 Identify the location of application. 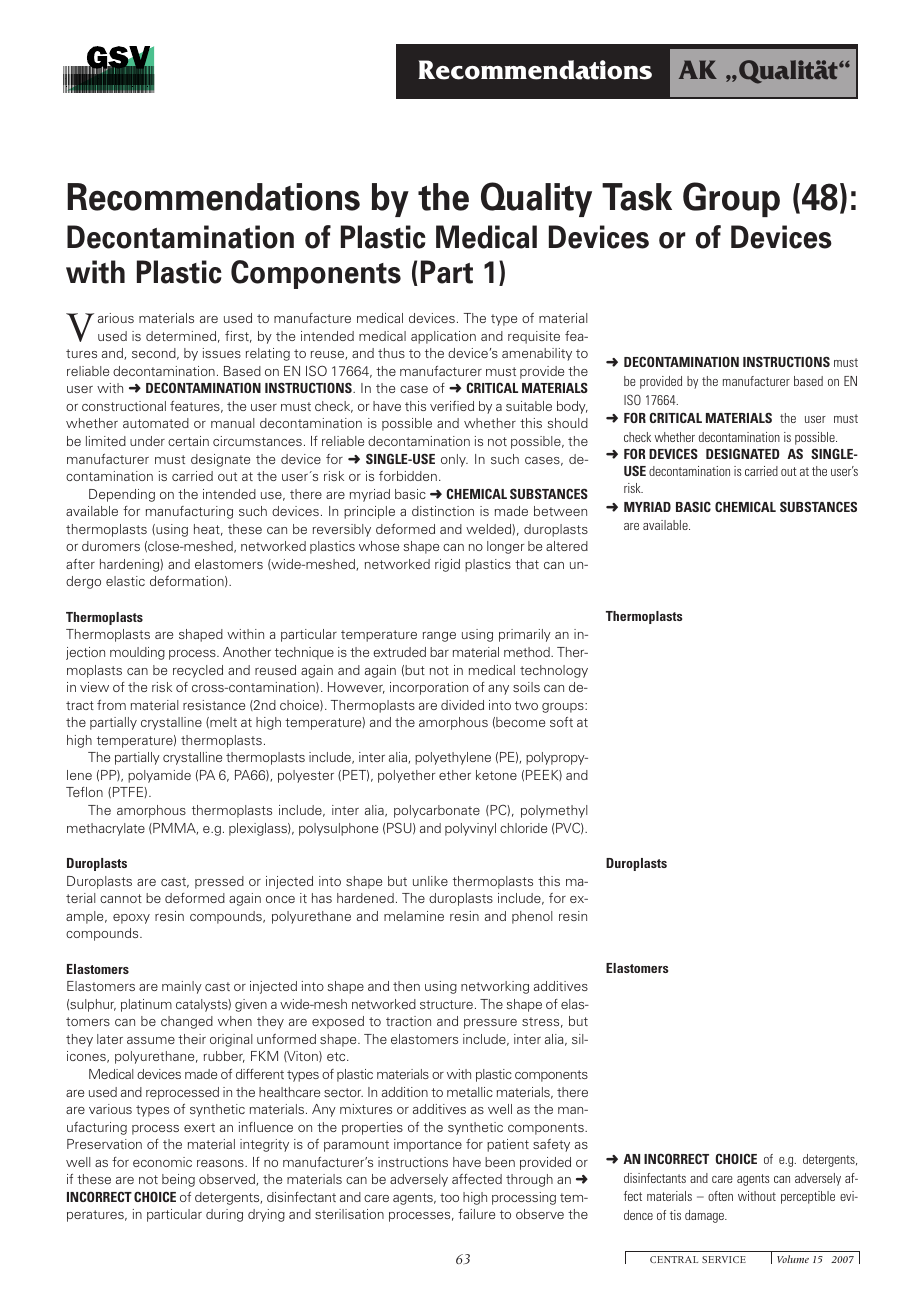
(443, 337).
